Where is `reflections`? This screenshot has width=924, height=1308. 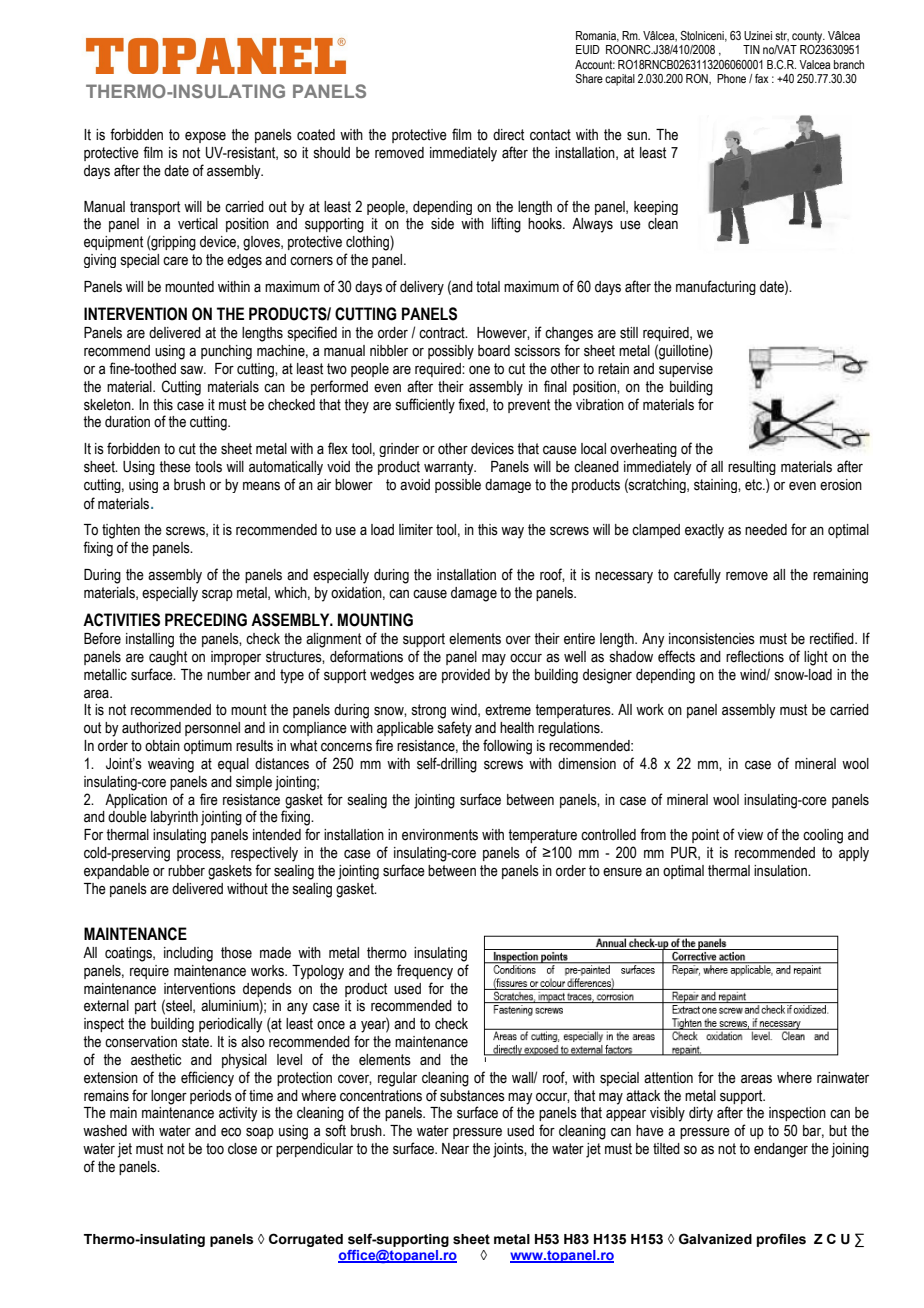
reflections is located at coordinates (755, 656).
